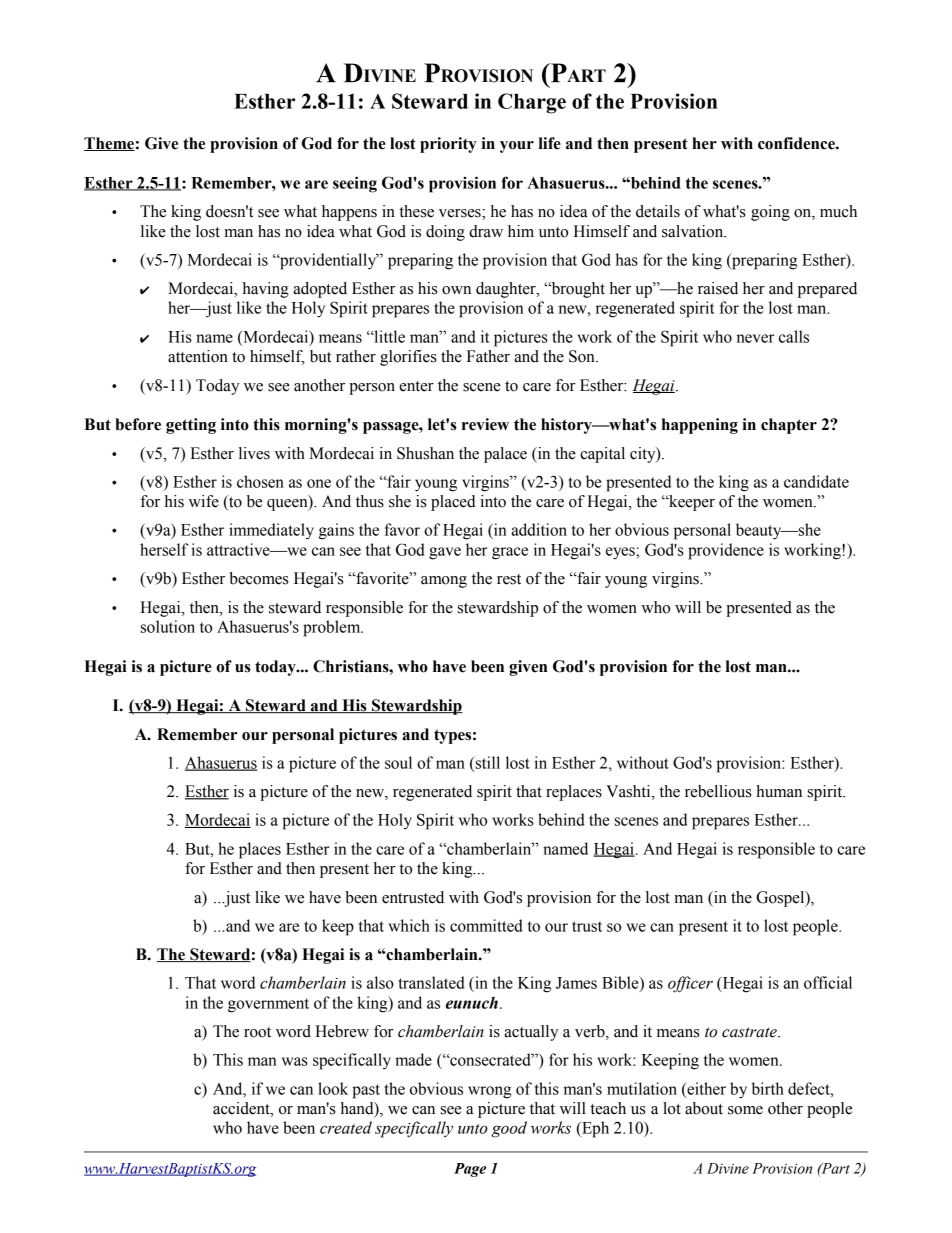 This document has width=952, height=1233. I want to click on palace, so click(505, 455).
